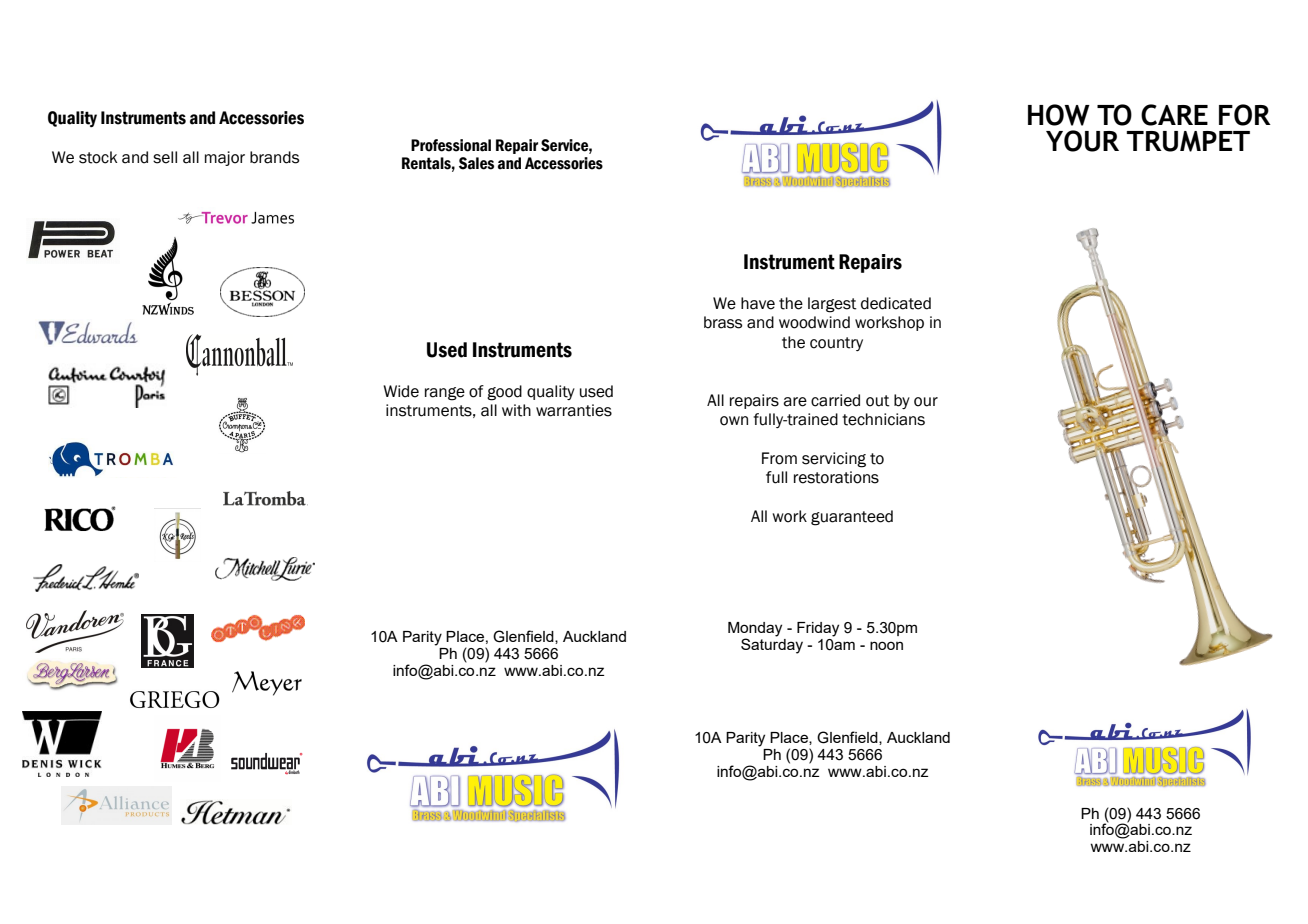 This image has width=1308, height=924. Describe the element at coordinates (516, 410) in the image. I see `with` at that location.
